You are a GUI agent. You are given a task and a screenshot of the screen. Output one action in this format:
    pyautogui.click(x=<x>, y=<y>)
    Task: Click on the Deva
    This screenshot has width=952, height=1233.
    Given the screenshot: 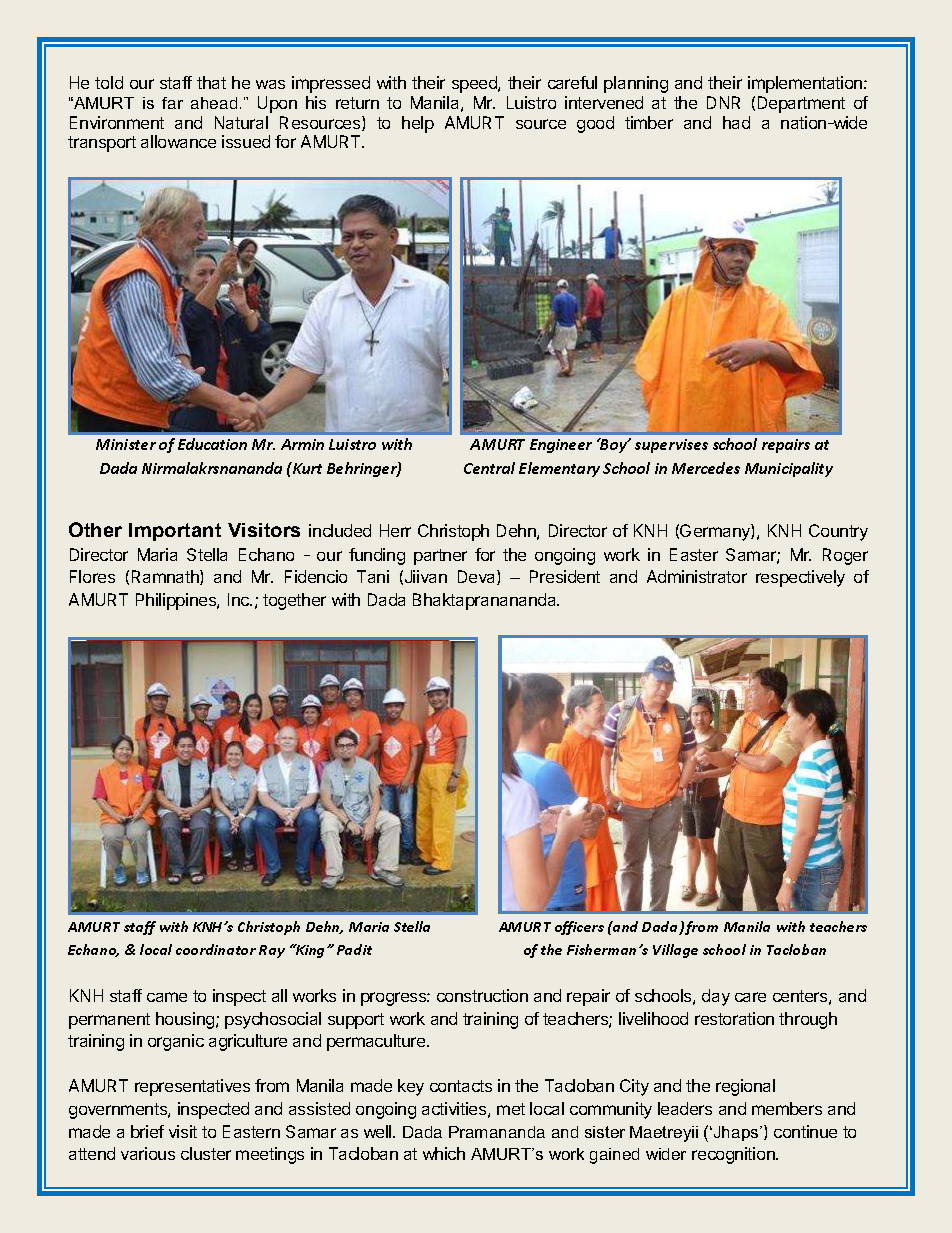 What is the action you would take?
    pyautogui.click(x=478, y=577)
